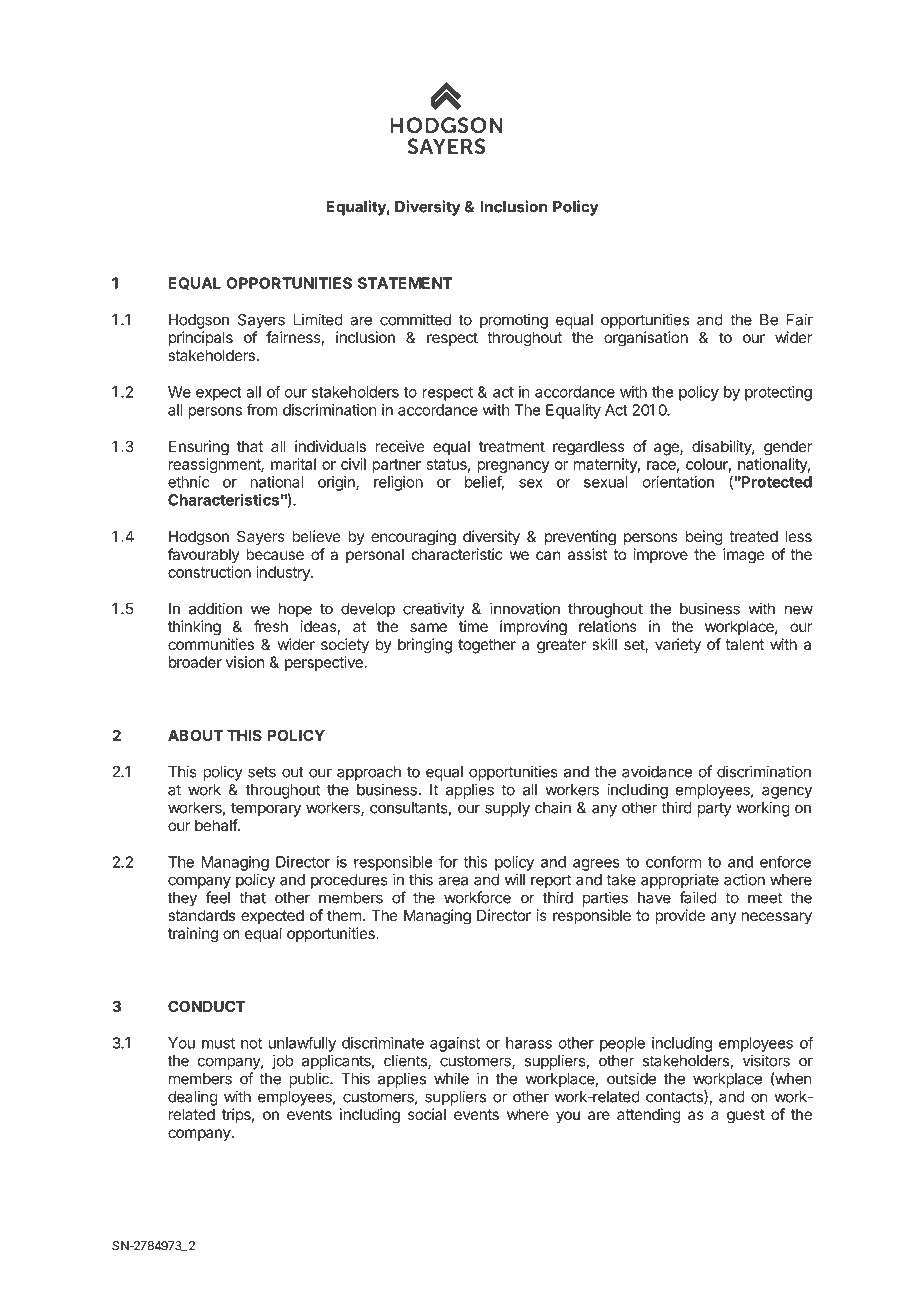 This image has height=1308, width=924. Describe the element at coordinates (451, 1078) in the image. I see `while` at that location.
